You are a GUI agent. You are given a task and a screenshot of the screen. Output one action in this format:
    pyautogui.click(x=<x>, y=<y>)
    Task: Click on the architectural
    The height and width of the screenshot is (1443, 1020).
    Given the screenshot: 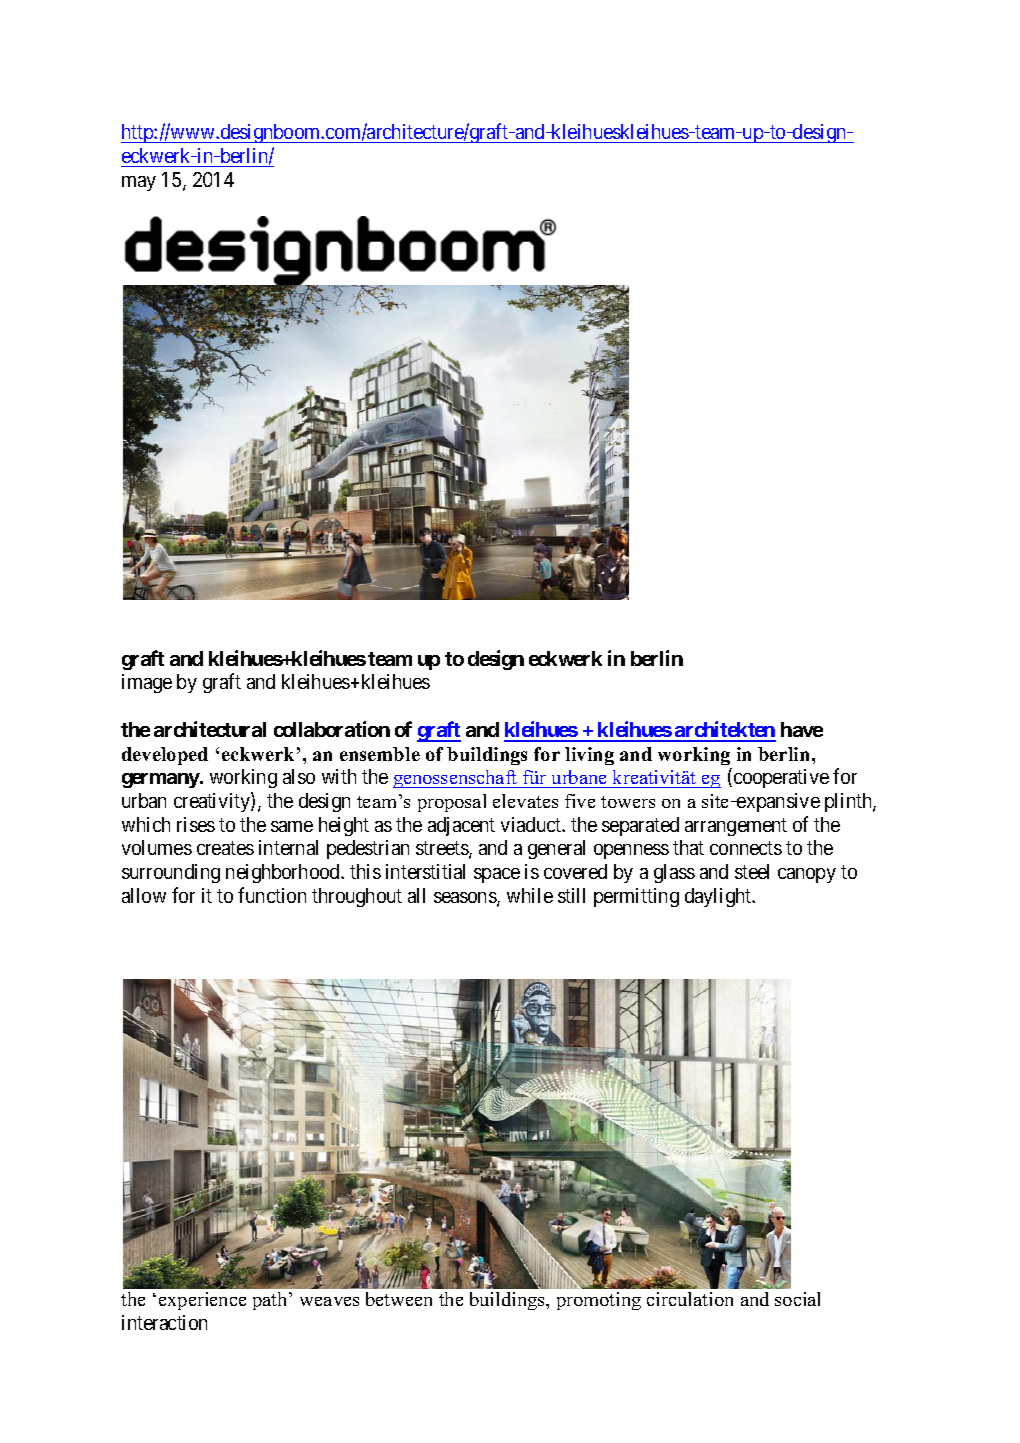 What is the action you would take?
    pyautogui.click(x=210, y=729)
